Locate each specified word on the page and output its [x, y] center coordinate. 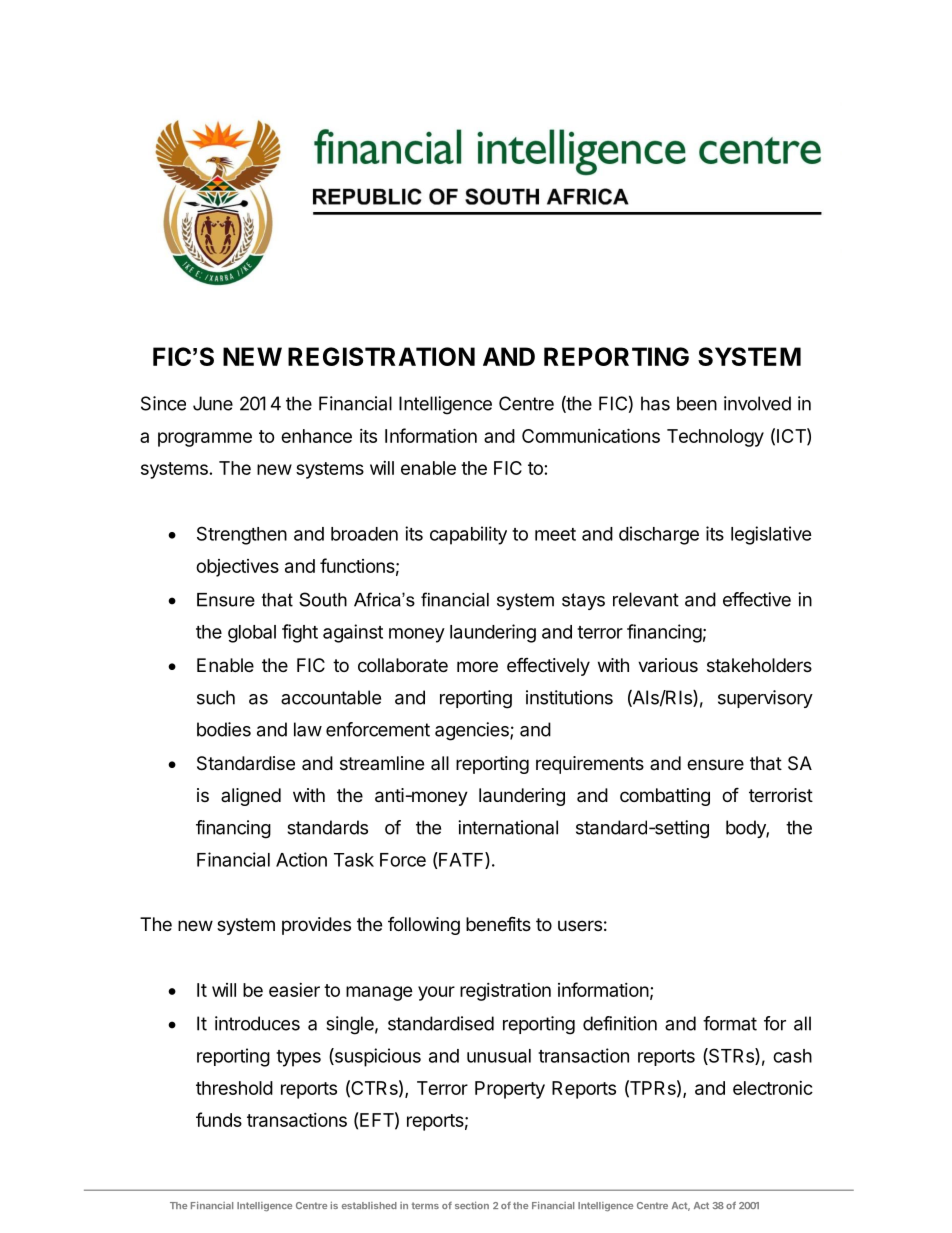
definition [620, 1023]
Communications [591, 435]
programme [205, 439]
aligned [251, 797]
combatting [665, 797]
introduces [257, 1023]
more [477, 666]
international [508, 827]
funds [219, 1119]
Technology [715, 438]
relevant [646, 599]
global [252, 634]
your [436, 993]
